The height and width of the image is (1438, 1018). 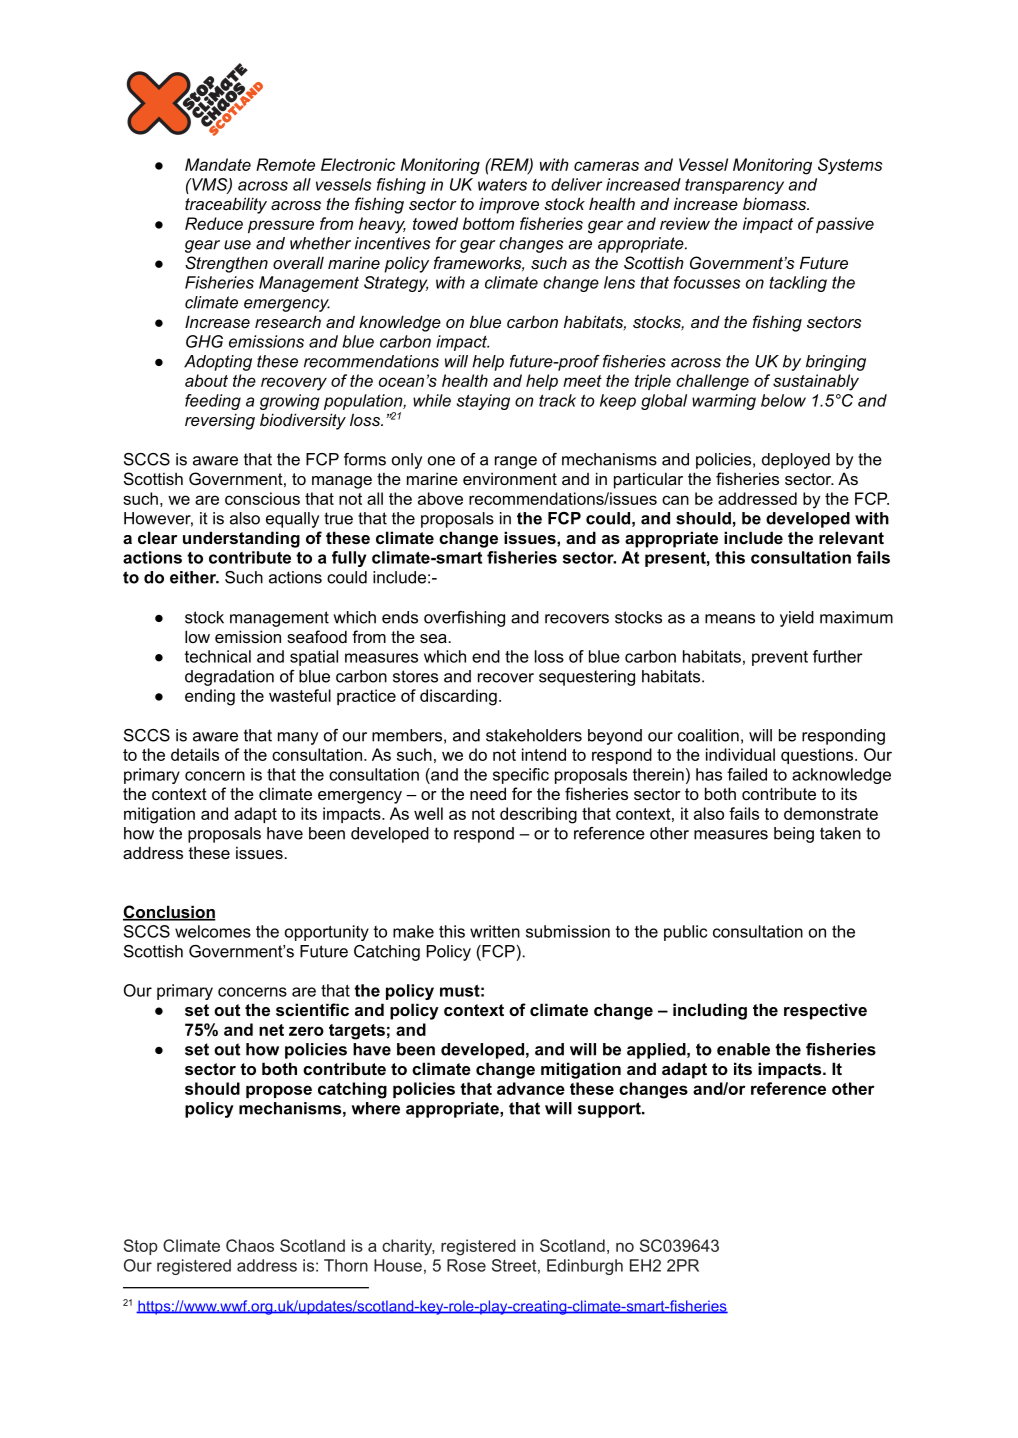 I want to click on improve, so click(x=509, y=205).
